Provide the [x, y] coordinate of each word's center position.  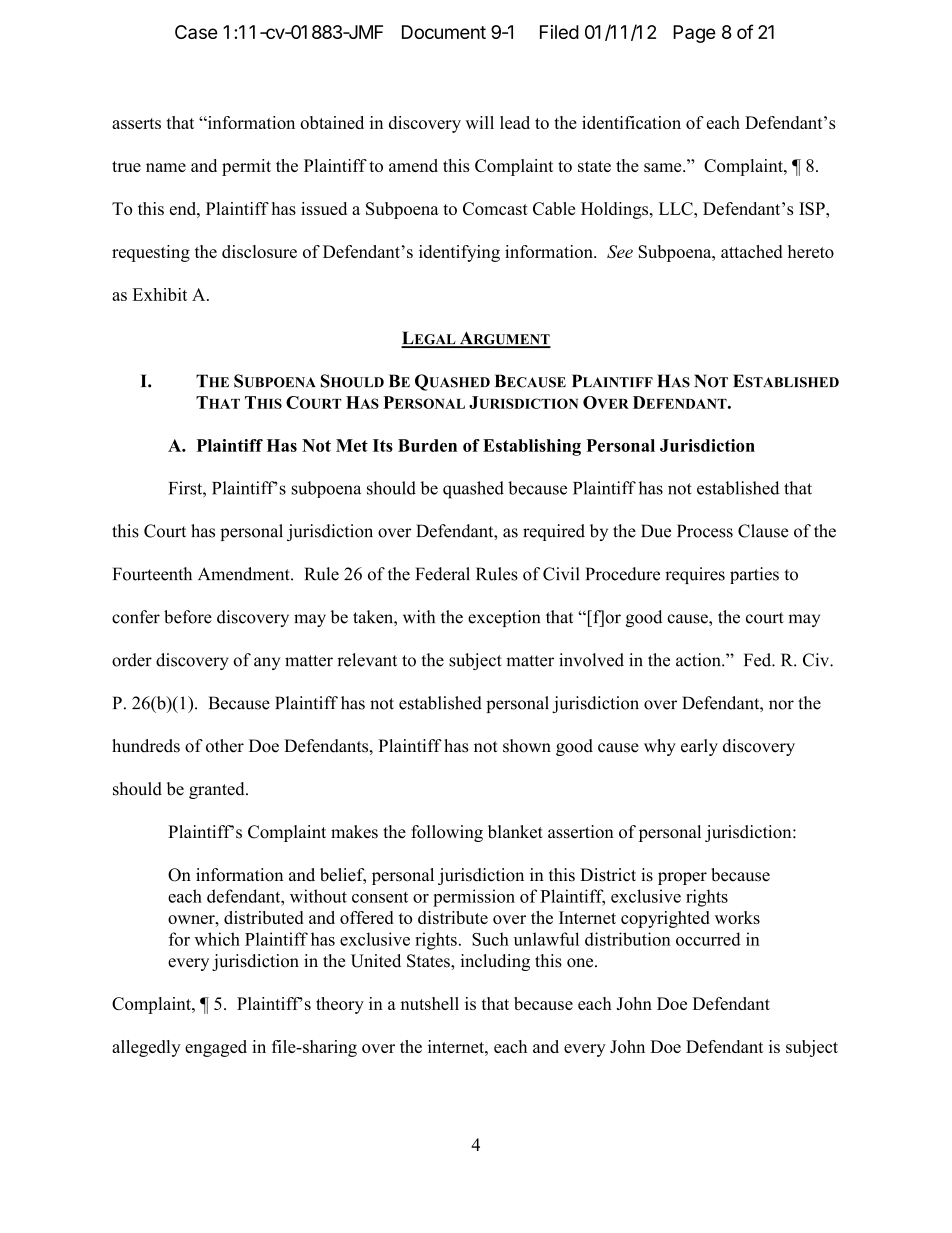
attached [752, 251]
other [225, 746]
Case [196, 32]
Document [444, 32]
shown [527, 746]
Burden [427, 445]
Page [694, 34]
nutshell [430, 1003]
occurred [708, 939]
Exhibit [160, 294]
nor [781, 705]
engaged [216, 1048]
